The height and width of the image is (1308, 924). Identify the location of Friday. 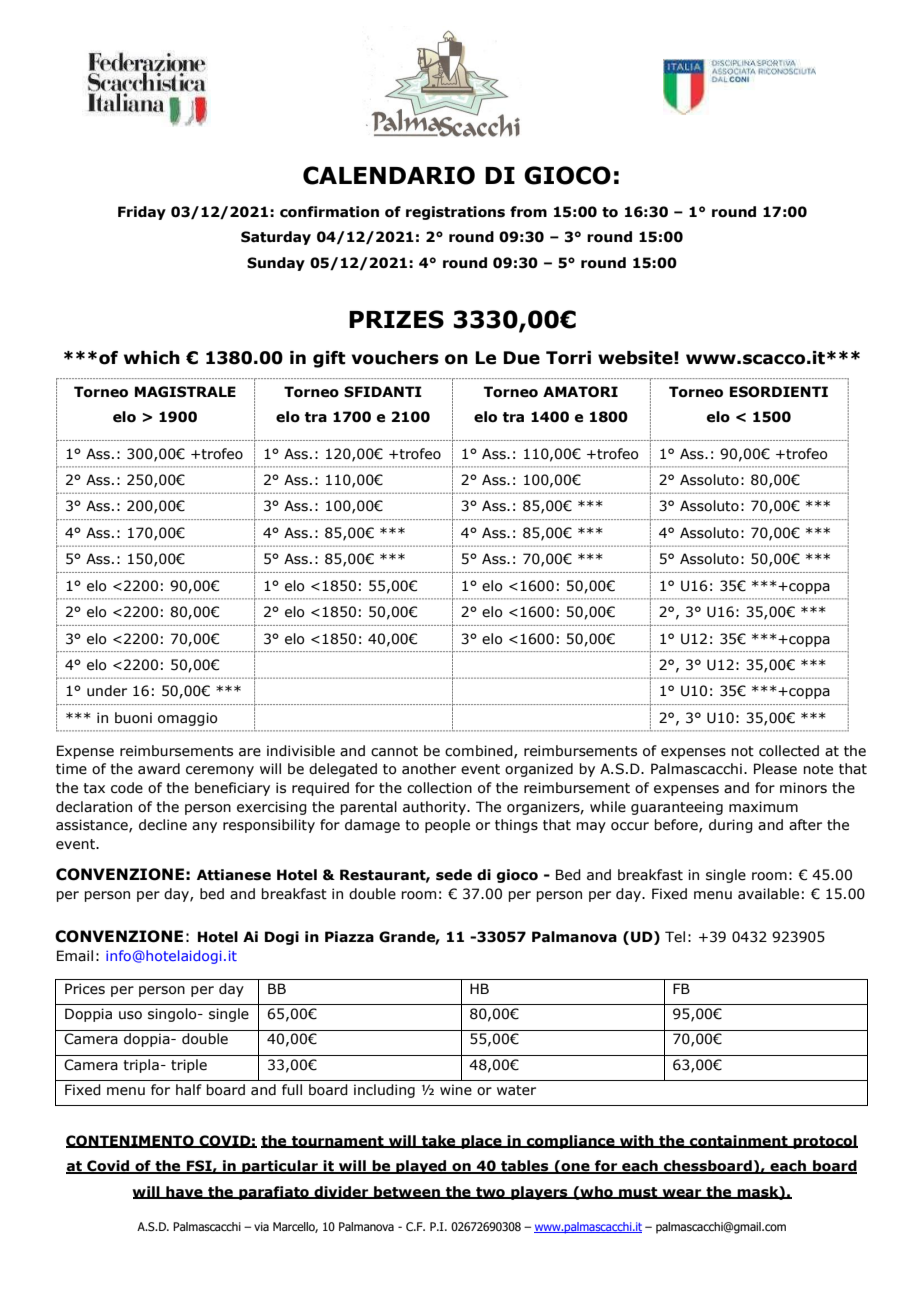
(142, 213).
